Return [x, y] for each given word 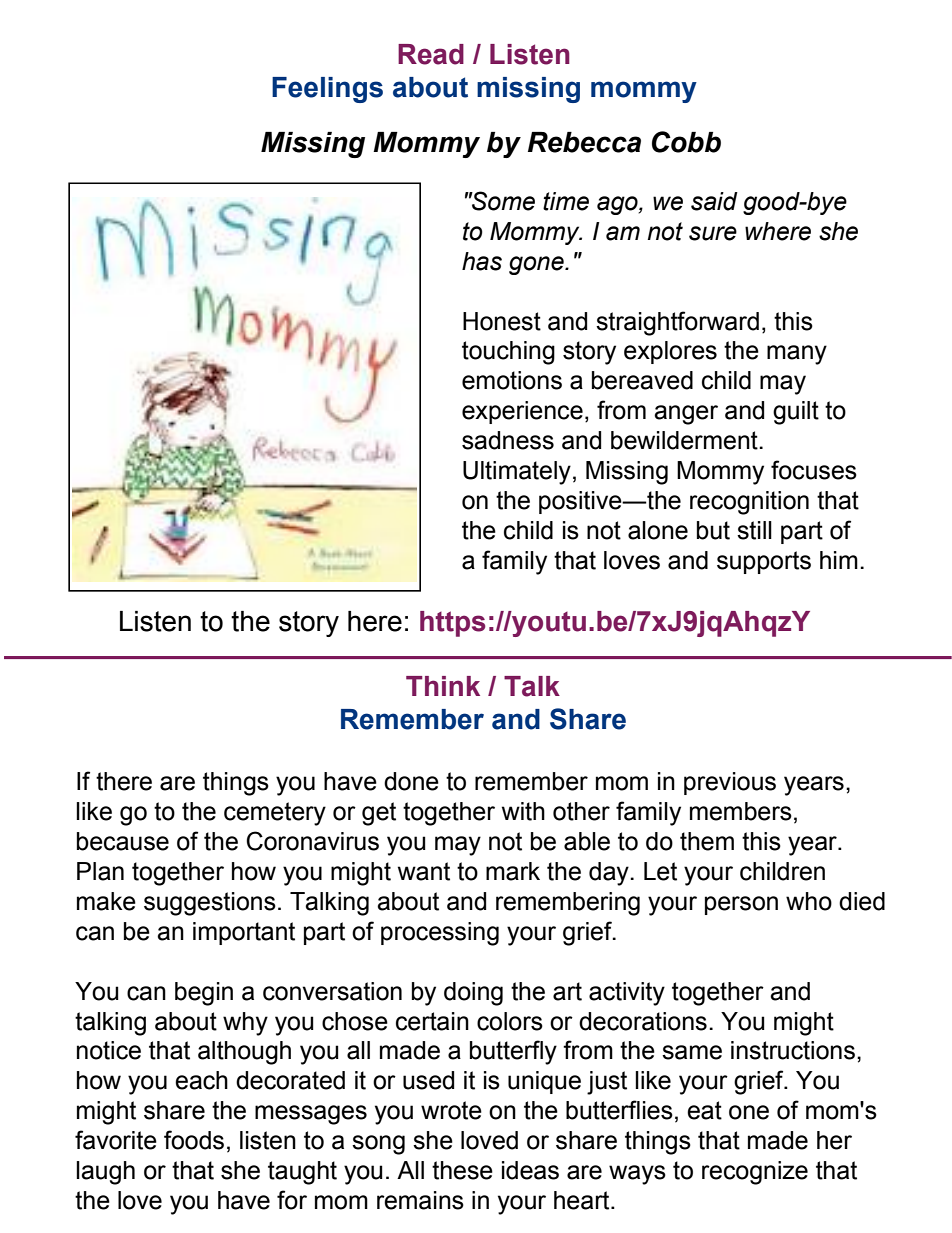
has [482, 261]
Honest [502, 321]
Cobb [686, 142]
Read [431, 54]
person [741, 905]
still [754, 530]
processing [440, 934]
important [244, 933]
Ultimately [517, 473]
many [797, 355]
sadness [508, 440]
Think [443, 686]
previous [730, 783]
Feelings [327, 90]
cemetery [275, 814]
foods [194, 1140]
